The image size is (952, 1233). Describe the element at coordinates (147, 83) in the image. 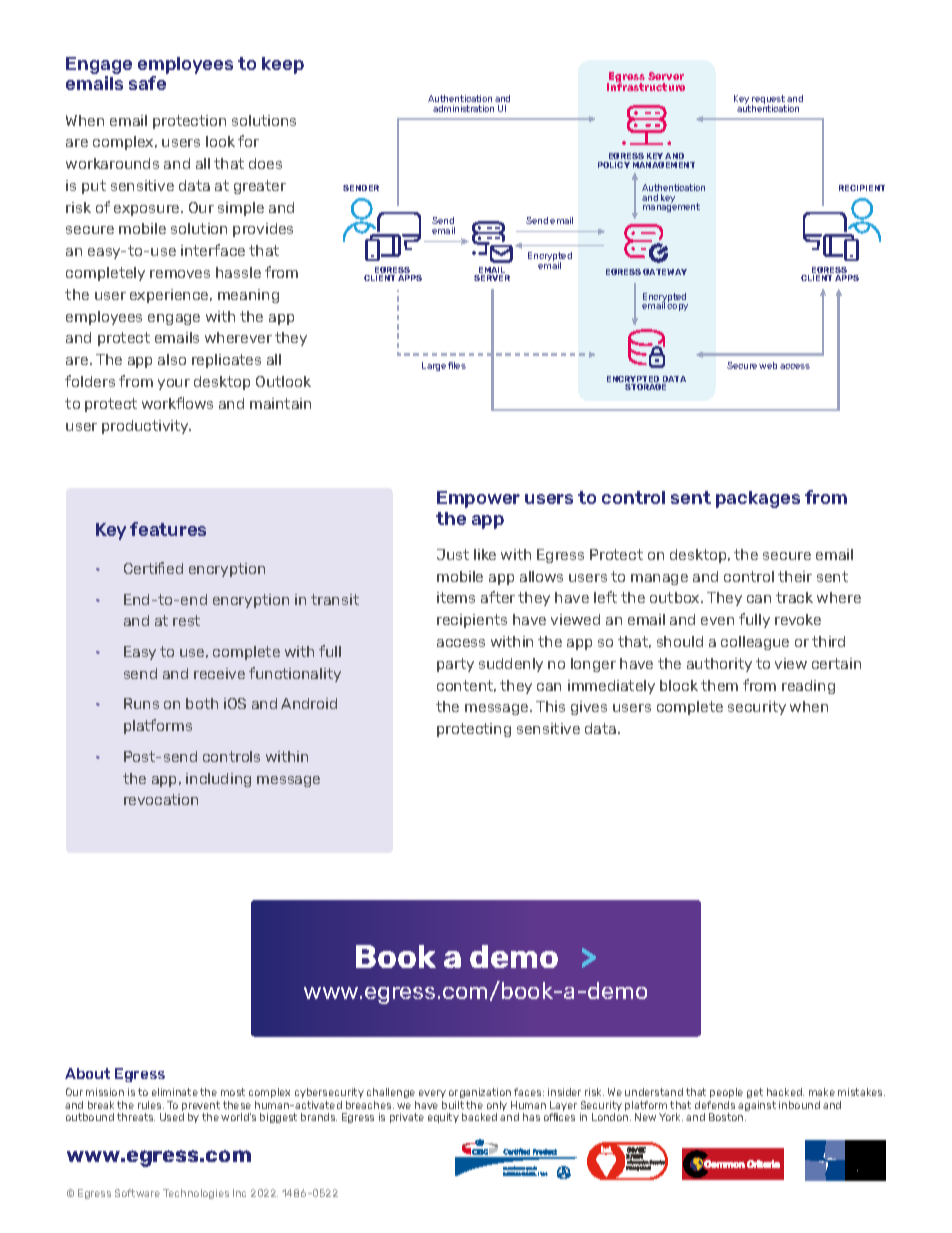

I see `safe` at that location.
